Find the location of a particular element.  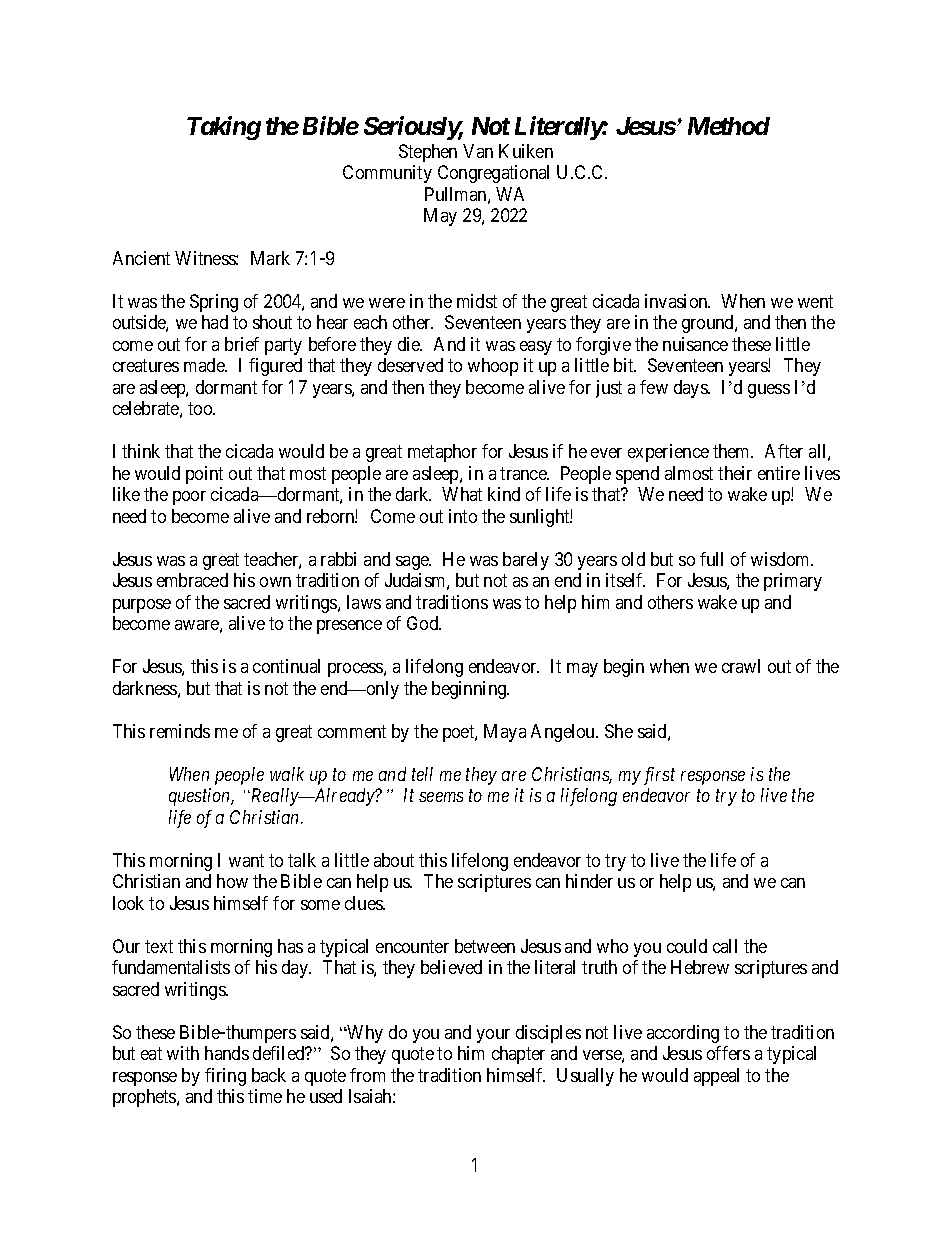

embraced is located at coordinates (192, 580).
